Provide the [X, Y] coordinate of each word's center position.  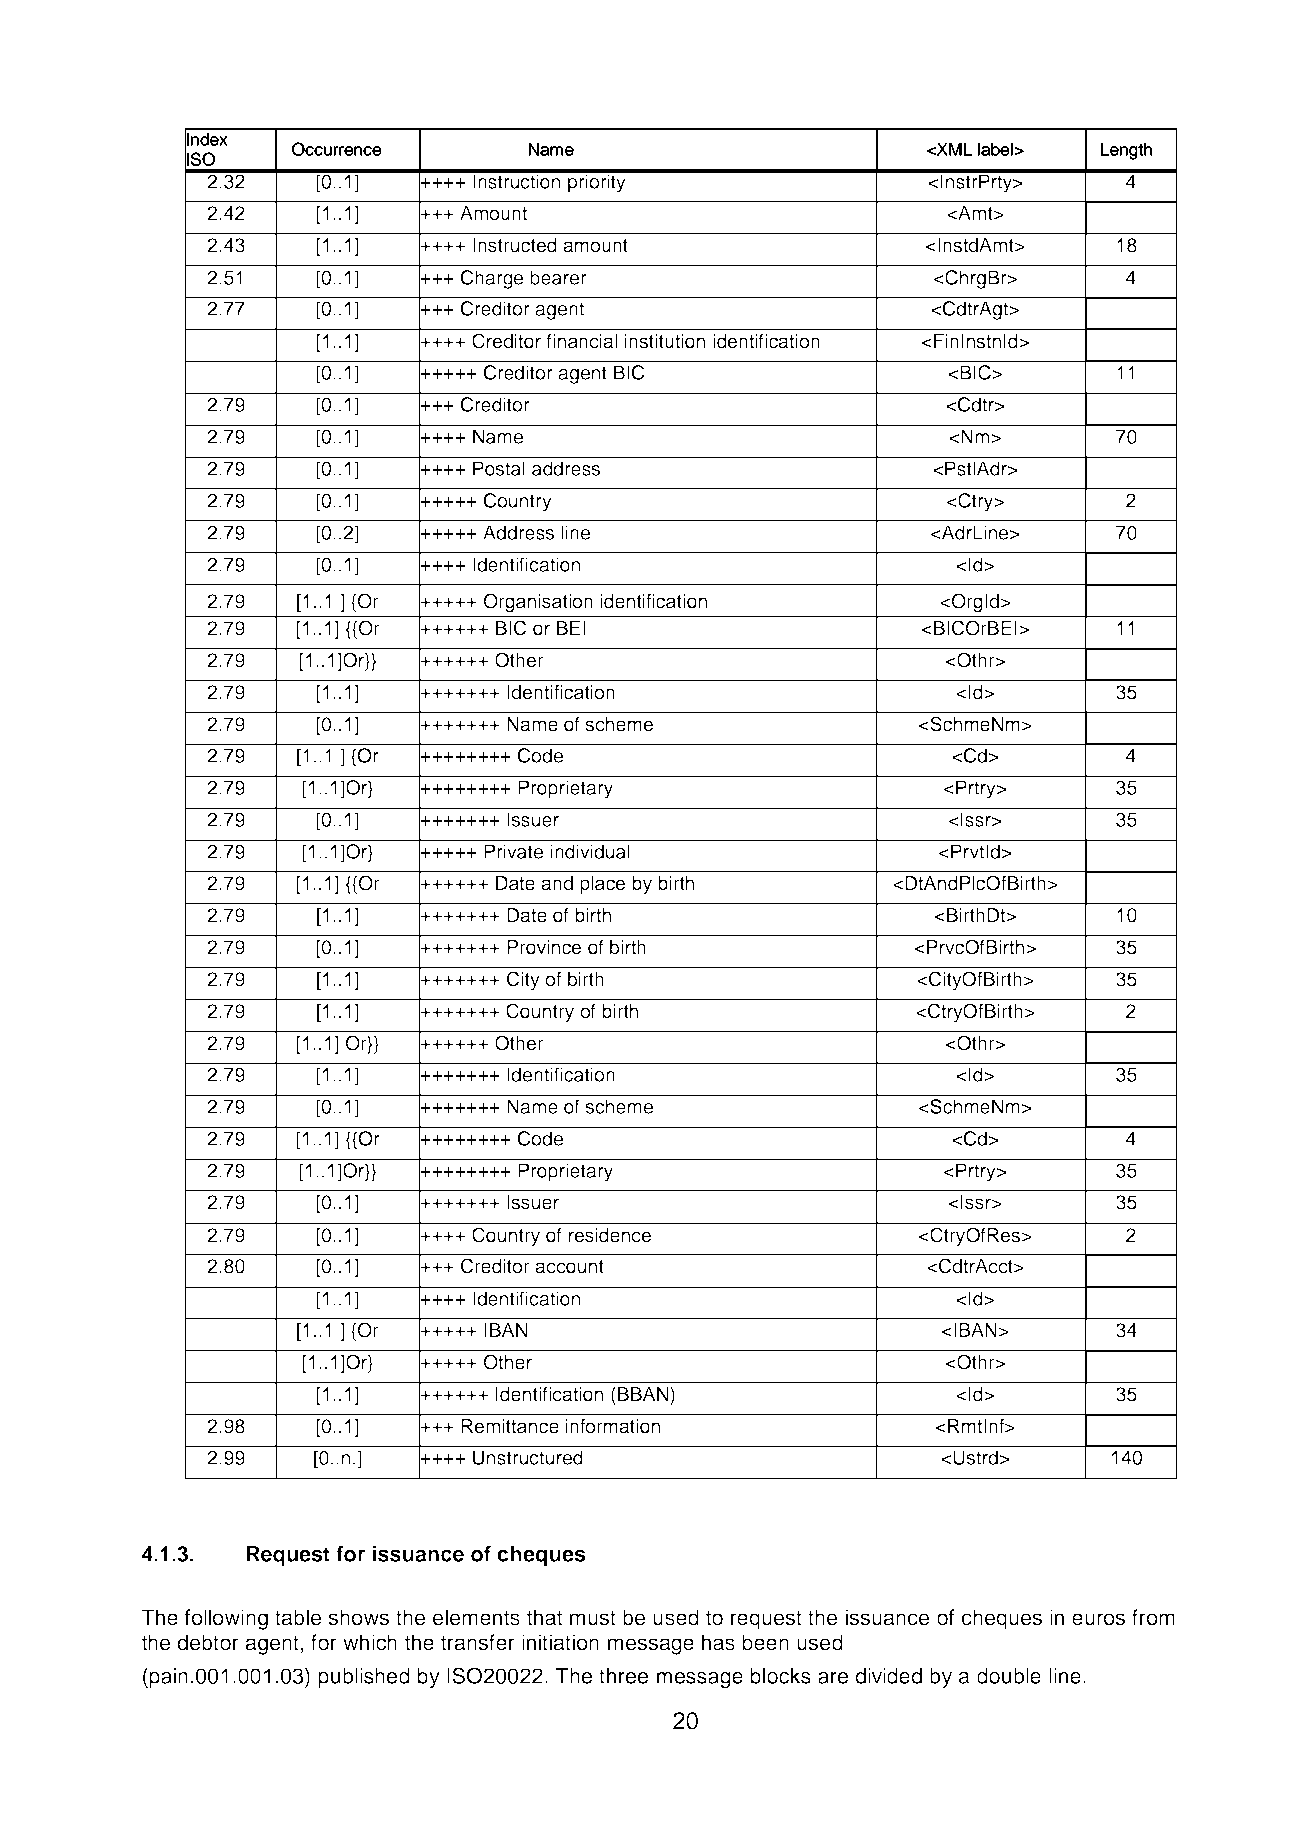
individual [590, 851]
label [995, 149]
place [602, 885]
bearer [558, 277]
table [298, 1617]
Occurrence [336, 149]
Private [513, 851]
